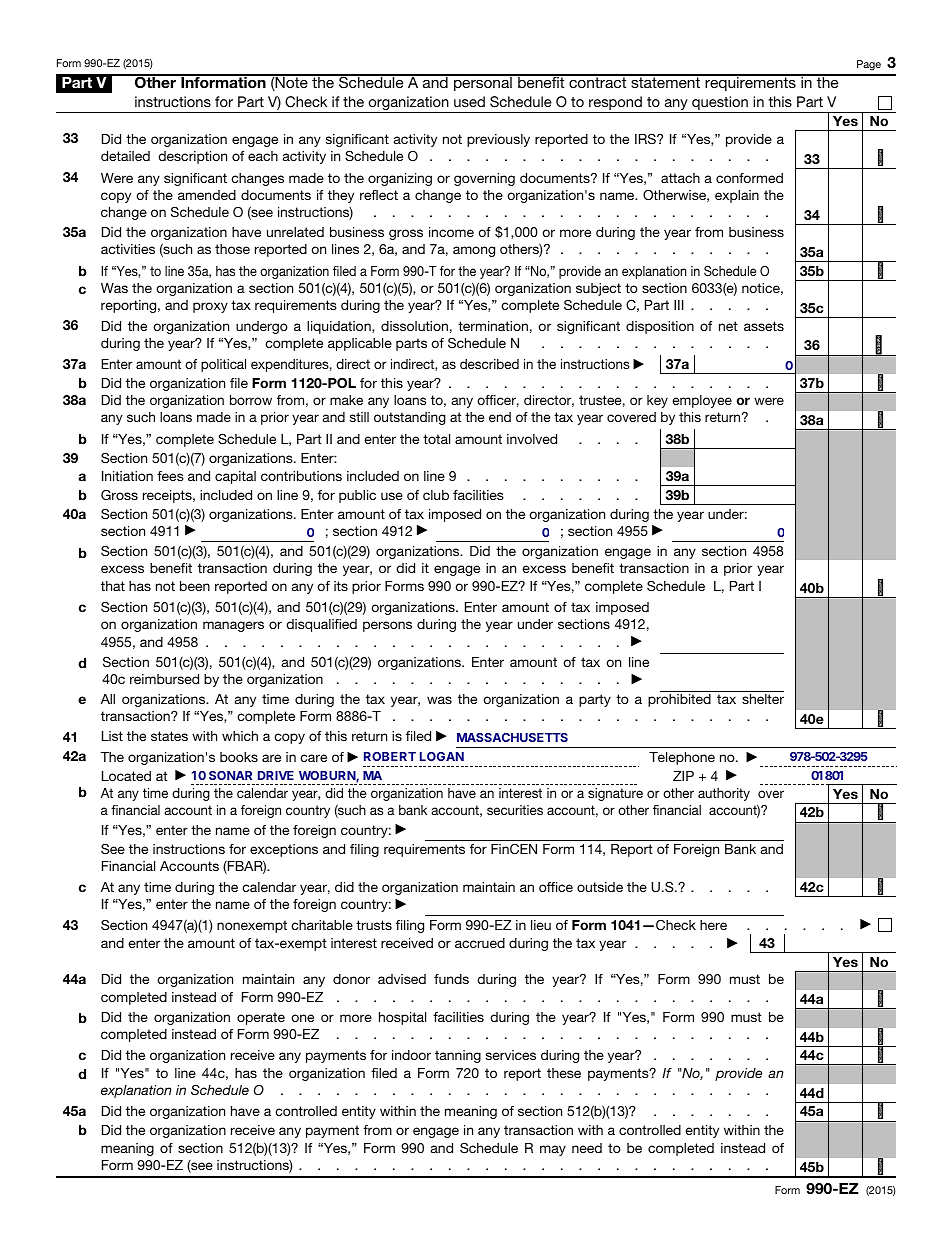  What do you see at coordinates (720, 104) in the screenshot?
I see `question` at bounding box center [720, 104].
